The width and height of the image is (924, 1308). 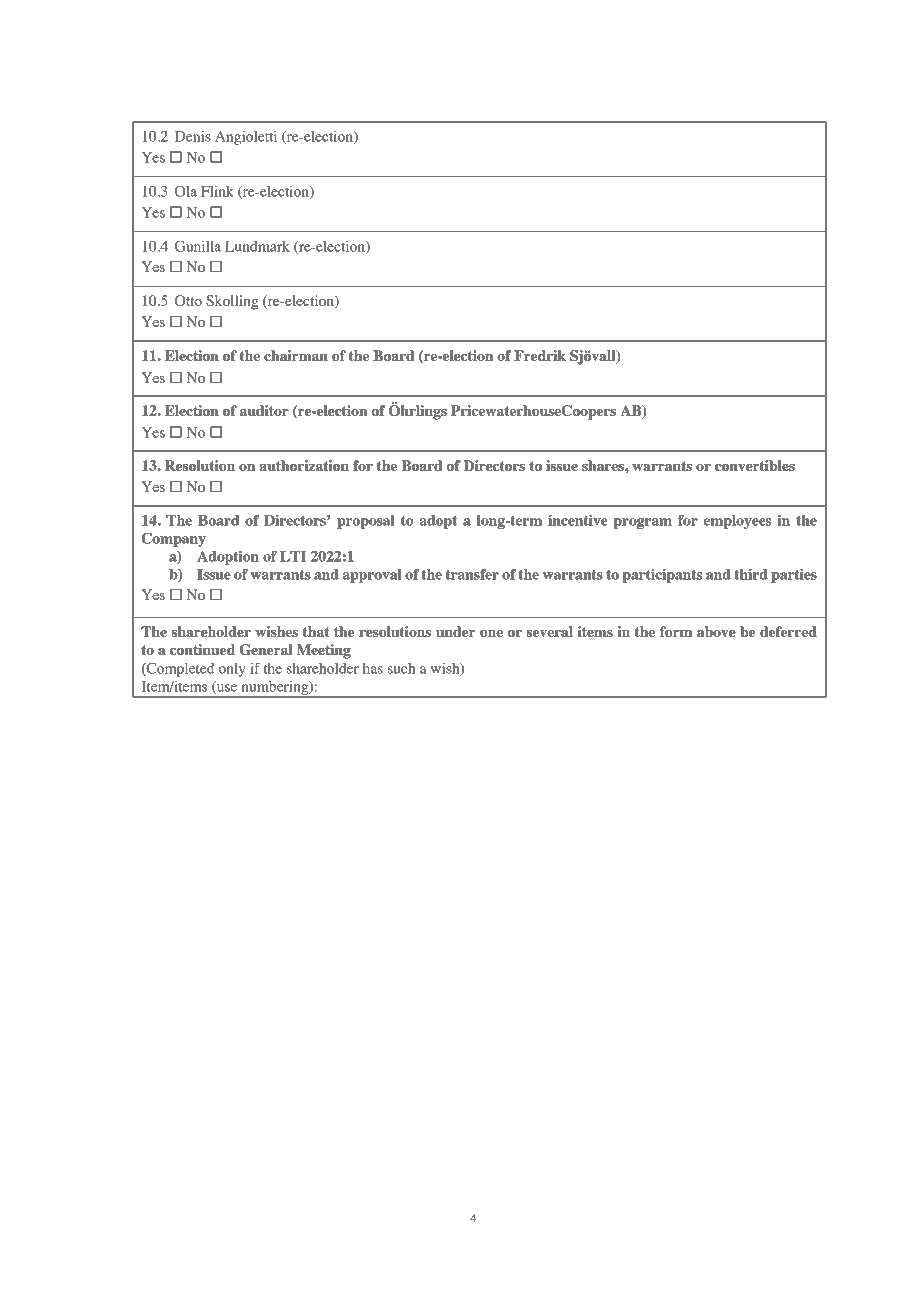 I want to click on authorization, so click(x=304, y=465).
